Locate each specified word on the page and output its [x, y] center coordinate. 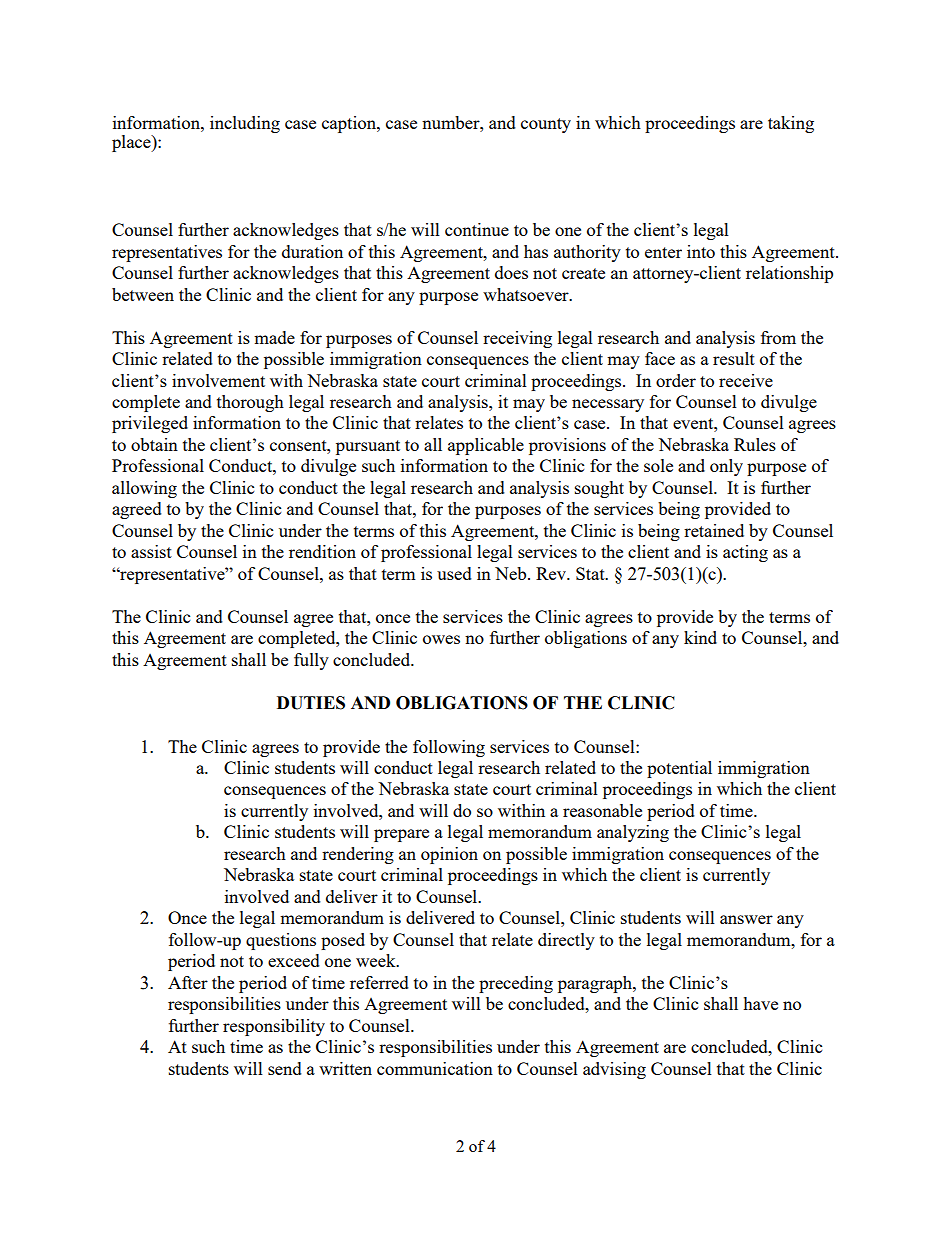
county [546, 125]
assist [151, 551]
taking [791, 124]
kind [700, 637]
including [245, 124]
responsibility [274, 1027]
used [454, 573]
